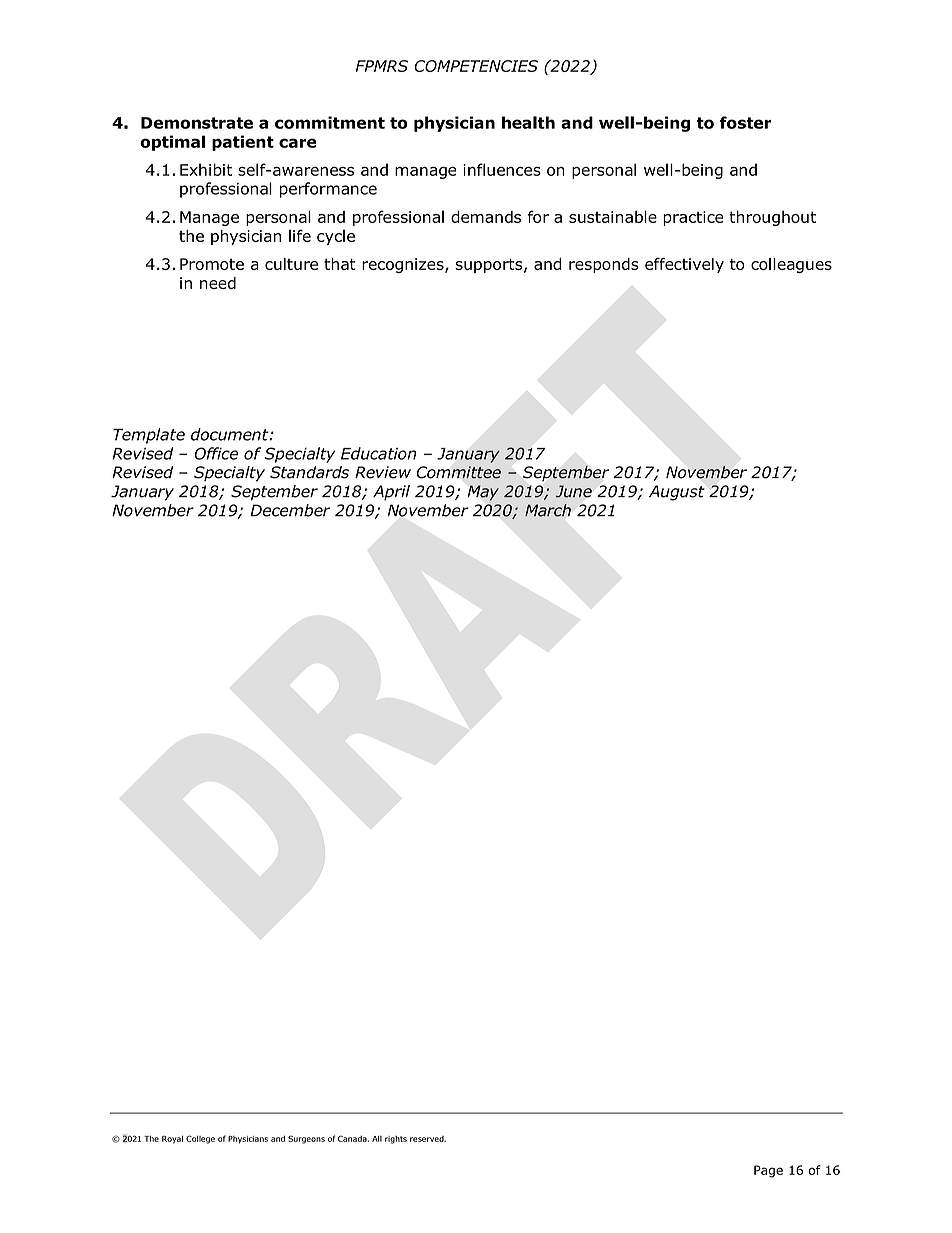 The height and width of the image is (1233, 952). Describe the element at coordinates (290, 510) in the image. I see `December` at that location.
